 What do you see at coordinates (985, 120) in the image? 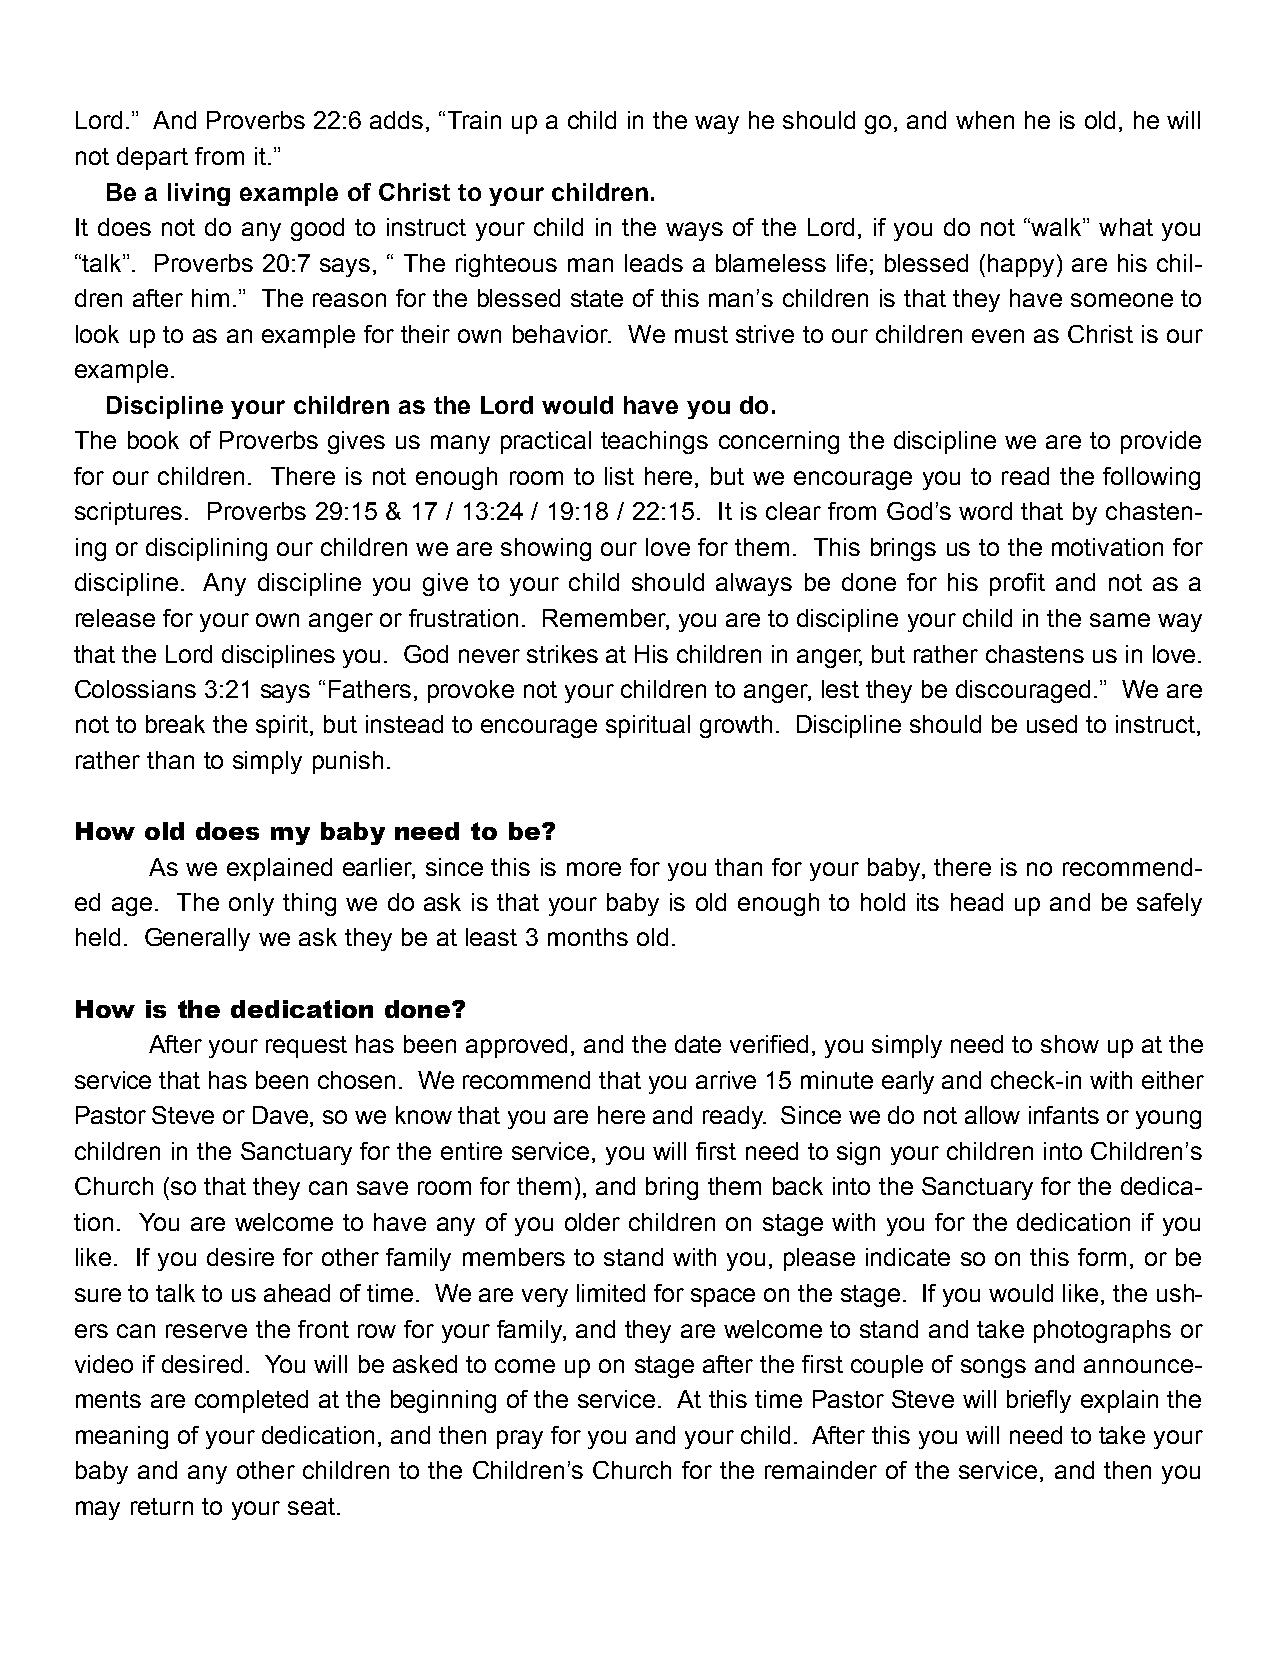
I see `when` at bounding box center [985, 120].
